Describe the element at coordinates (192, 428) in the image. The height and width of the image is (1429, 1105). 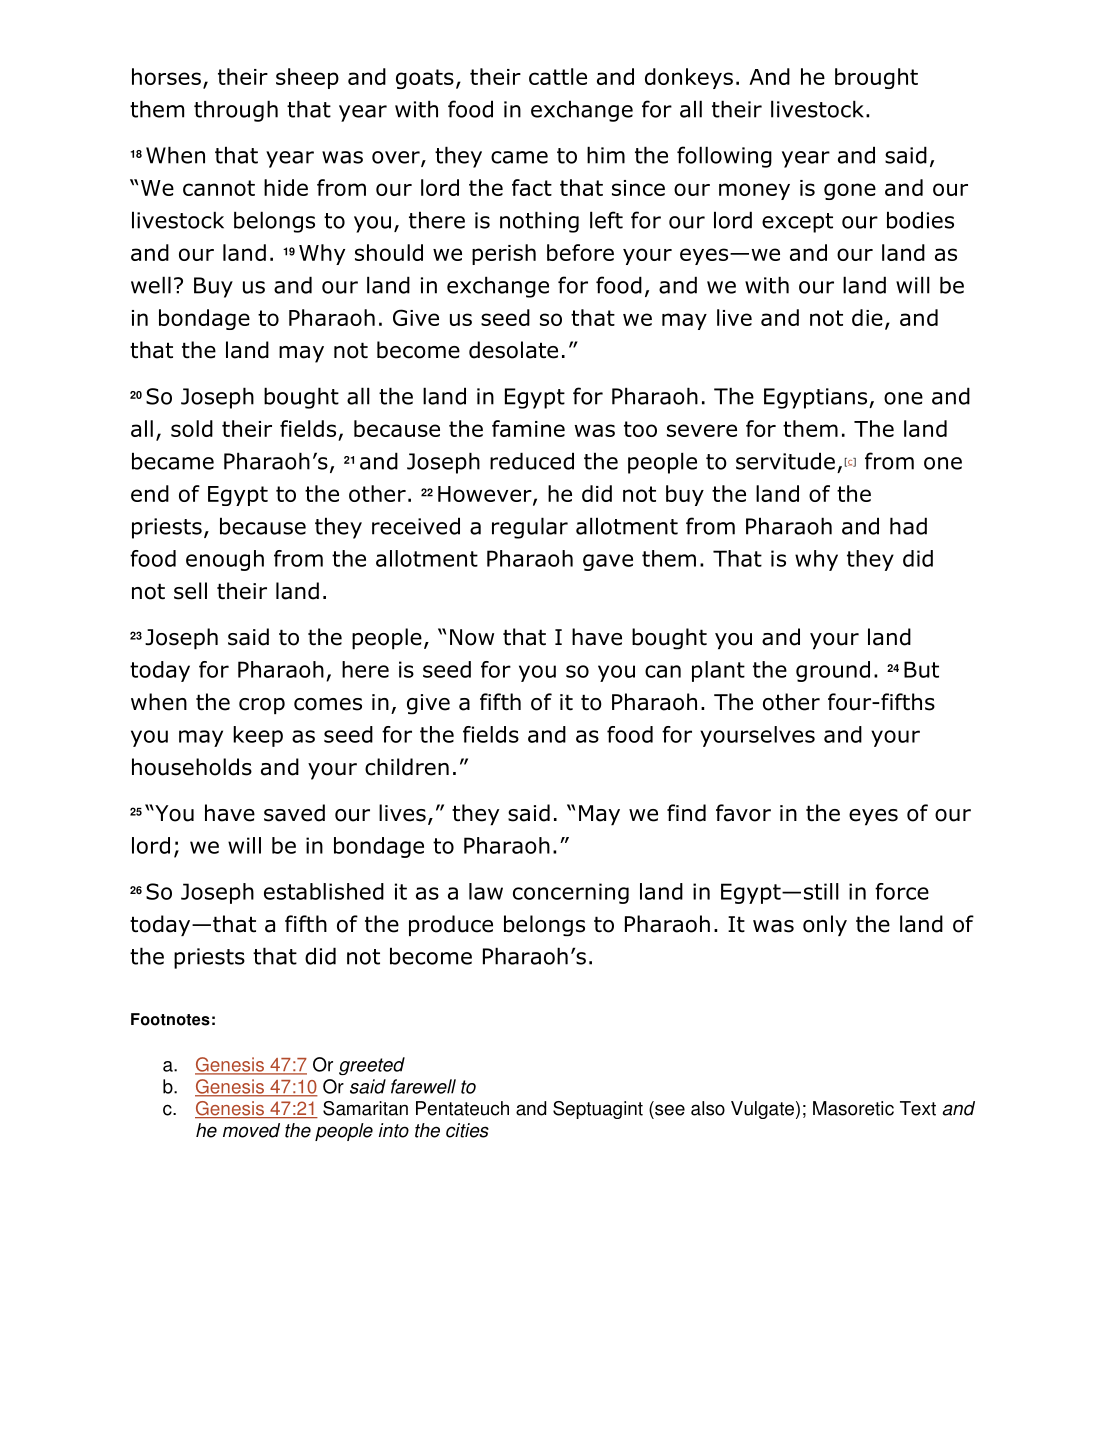
I see `sold` at that location.
